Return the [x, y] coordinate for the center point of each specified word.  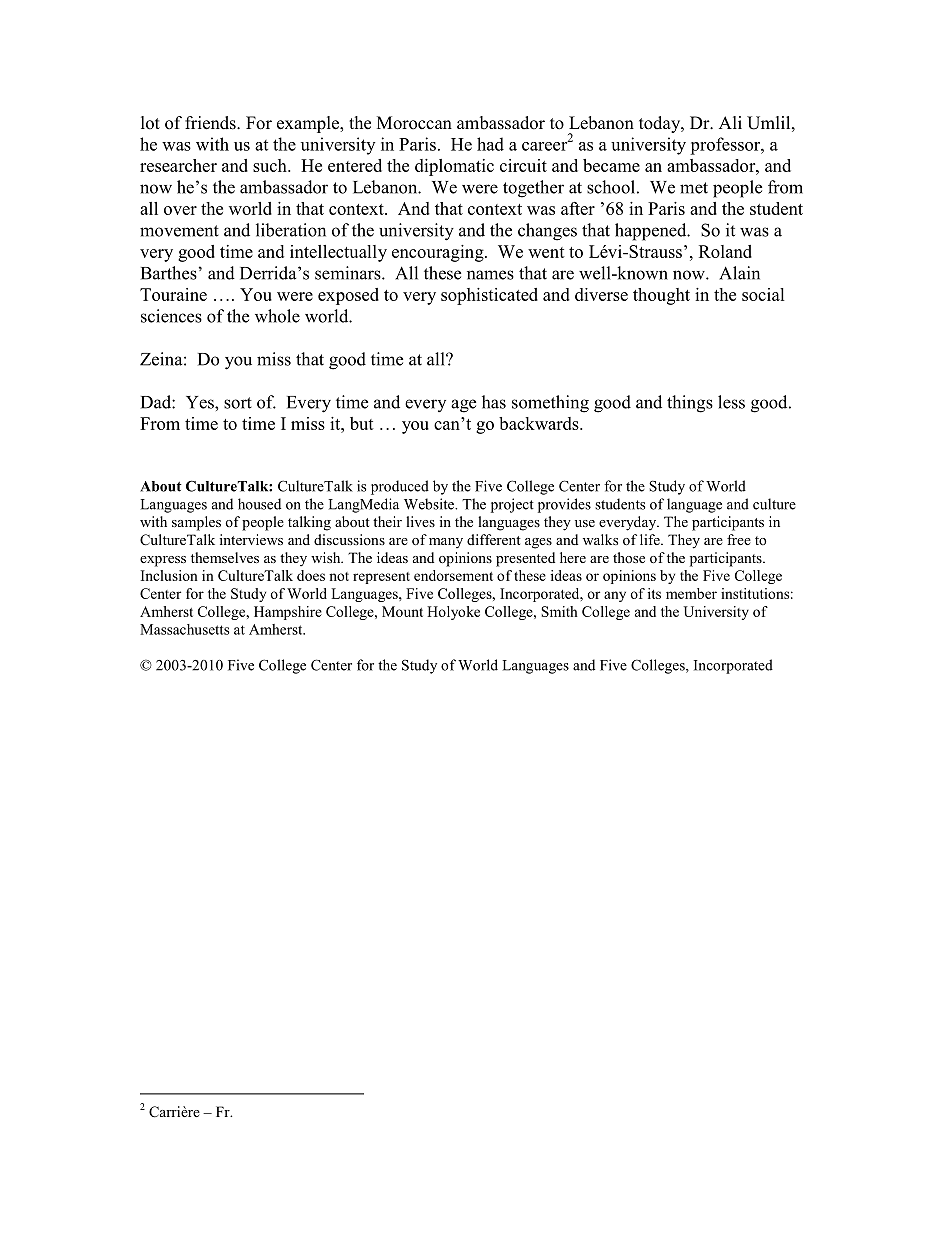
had [490, 144]
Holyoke [453, 613]
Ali [730, 122]
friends [211, 123]
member [691, 593]
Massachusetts [184, 629]
